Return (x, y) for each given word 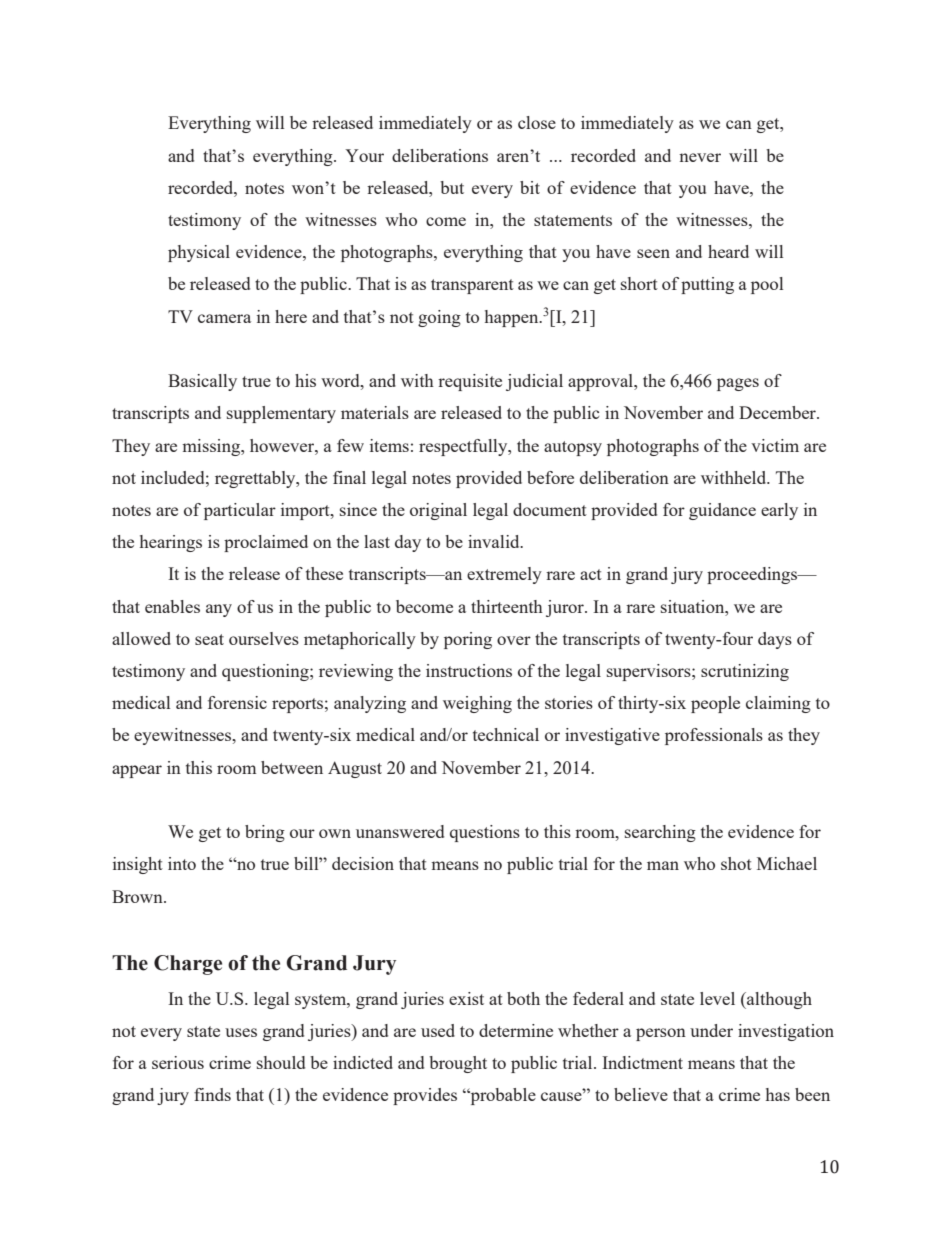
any (219, 610)
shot (736, 863)
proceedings (753, 575)
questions (485, 833)
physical (199, 253)
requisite (470, 382)
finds (212, 1094)
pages (738, 384)
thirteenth (507, 606)
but (452, 187)
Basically (202, 382)
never (700, 157)
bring (265, 833)
